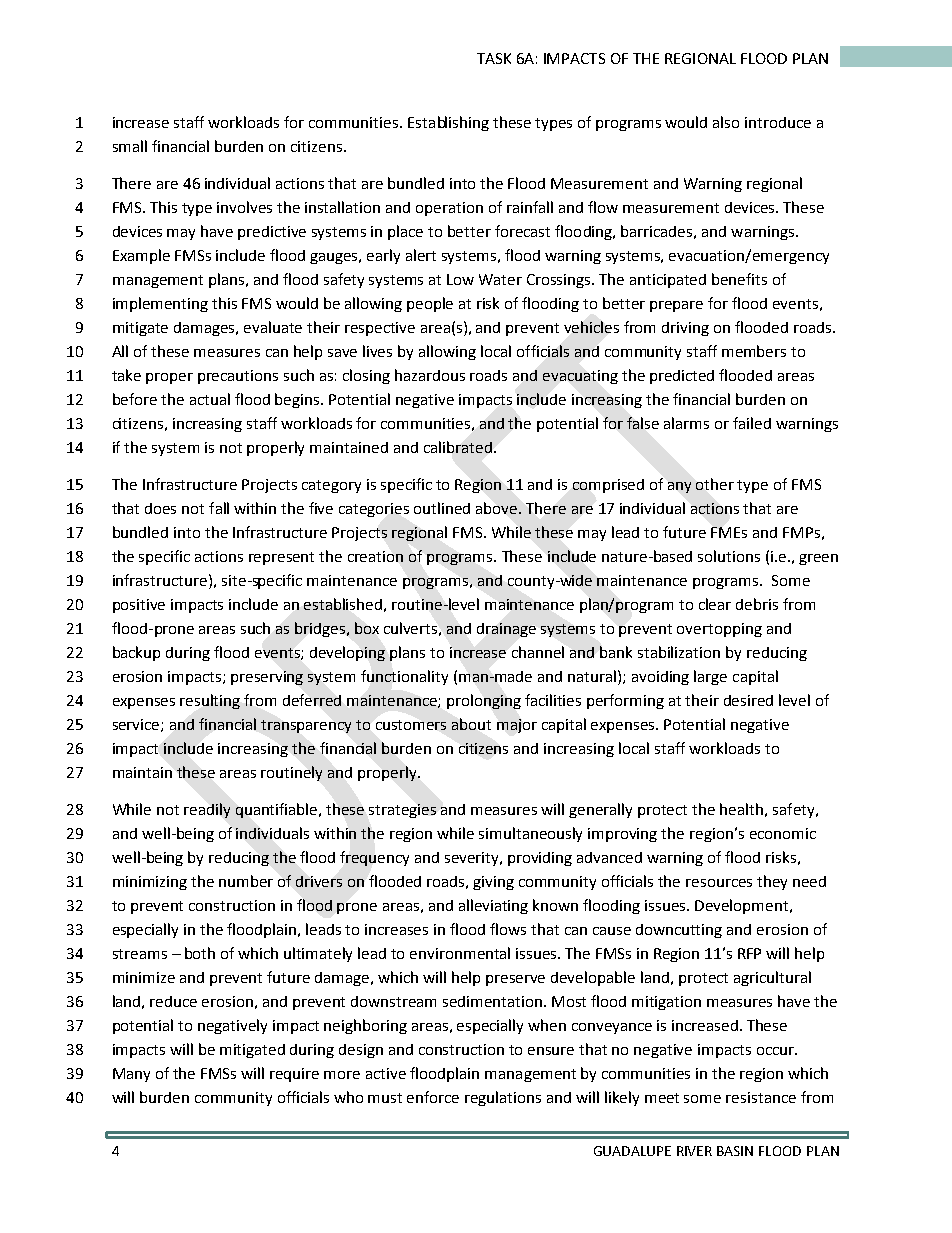 Image resolution: width=952 pixels, height=1233 pixels. Describe the element at coordinates (726, 122) in the screenshot. I see `also` at that location.
